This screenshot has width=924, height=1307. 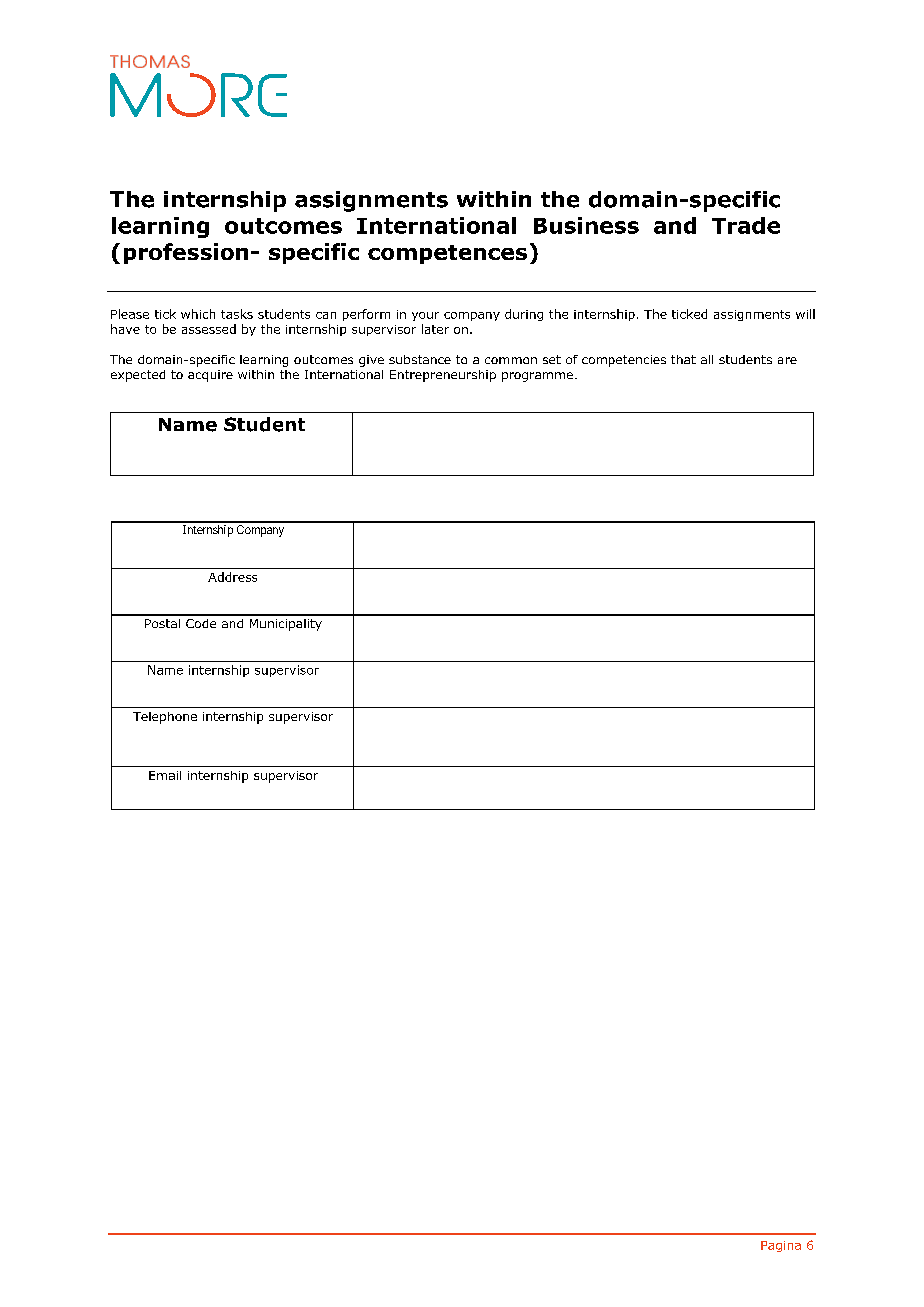 I want to click on Email, so click(x=165, y=775).
